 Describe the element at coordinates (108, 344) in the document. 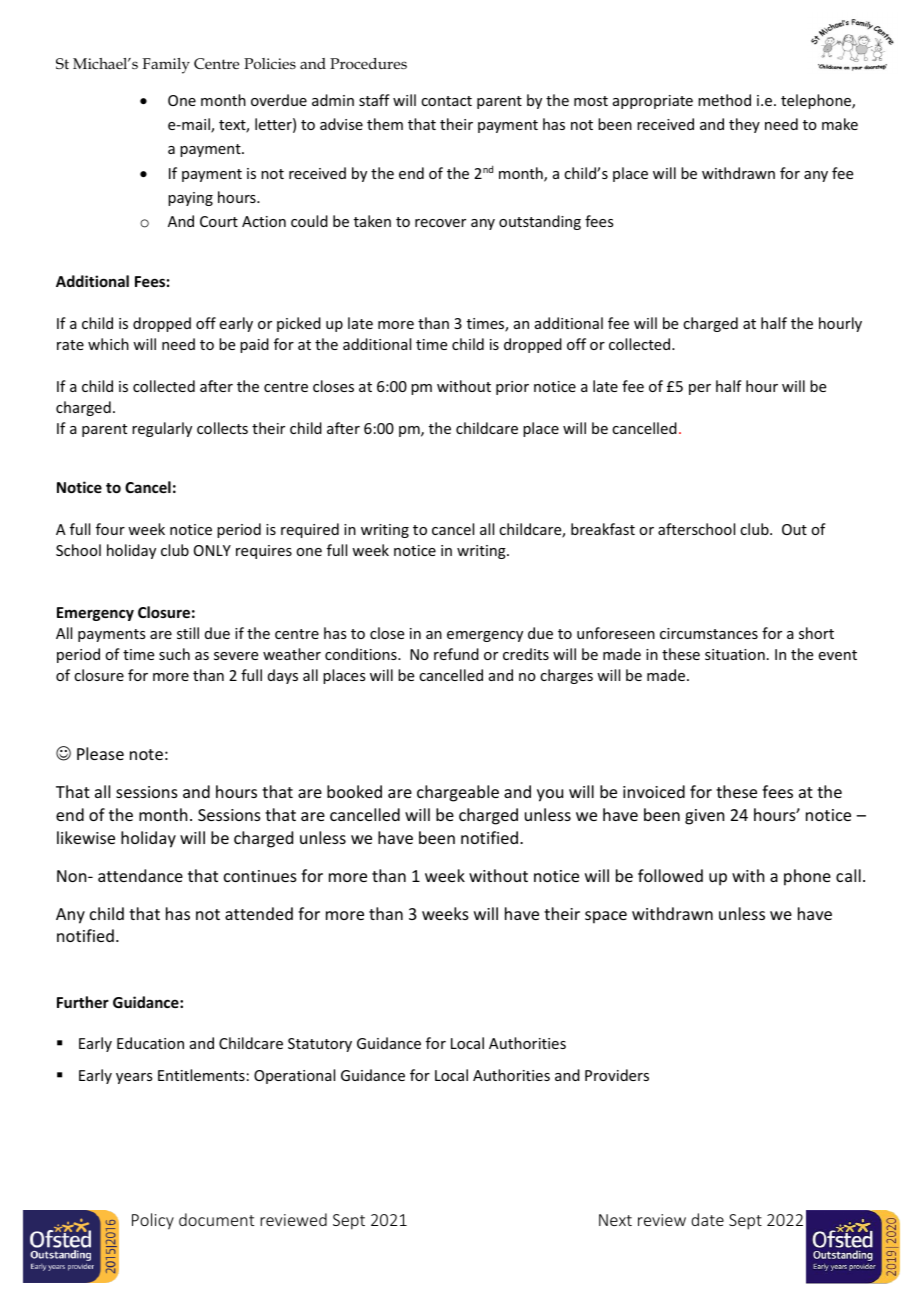

I see `which` at that location.
